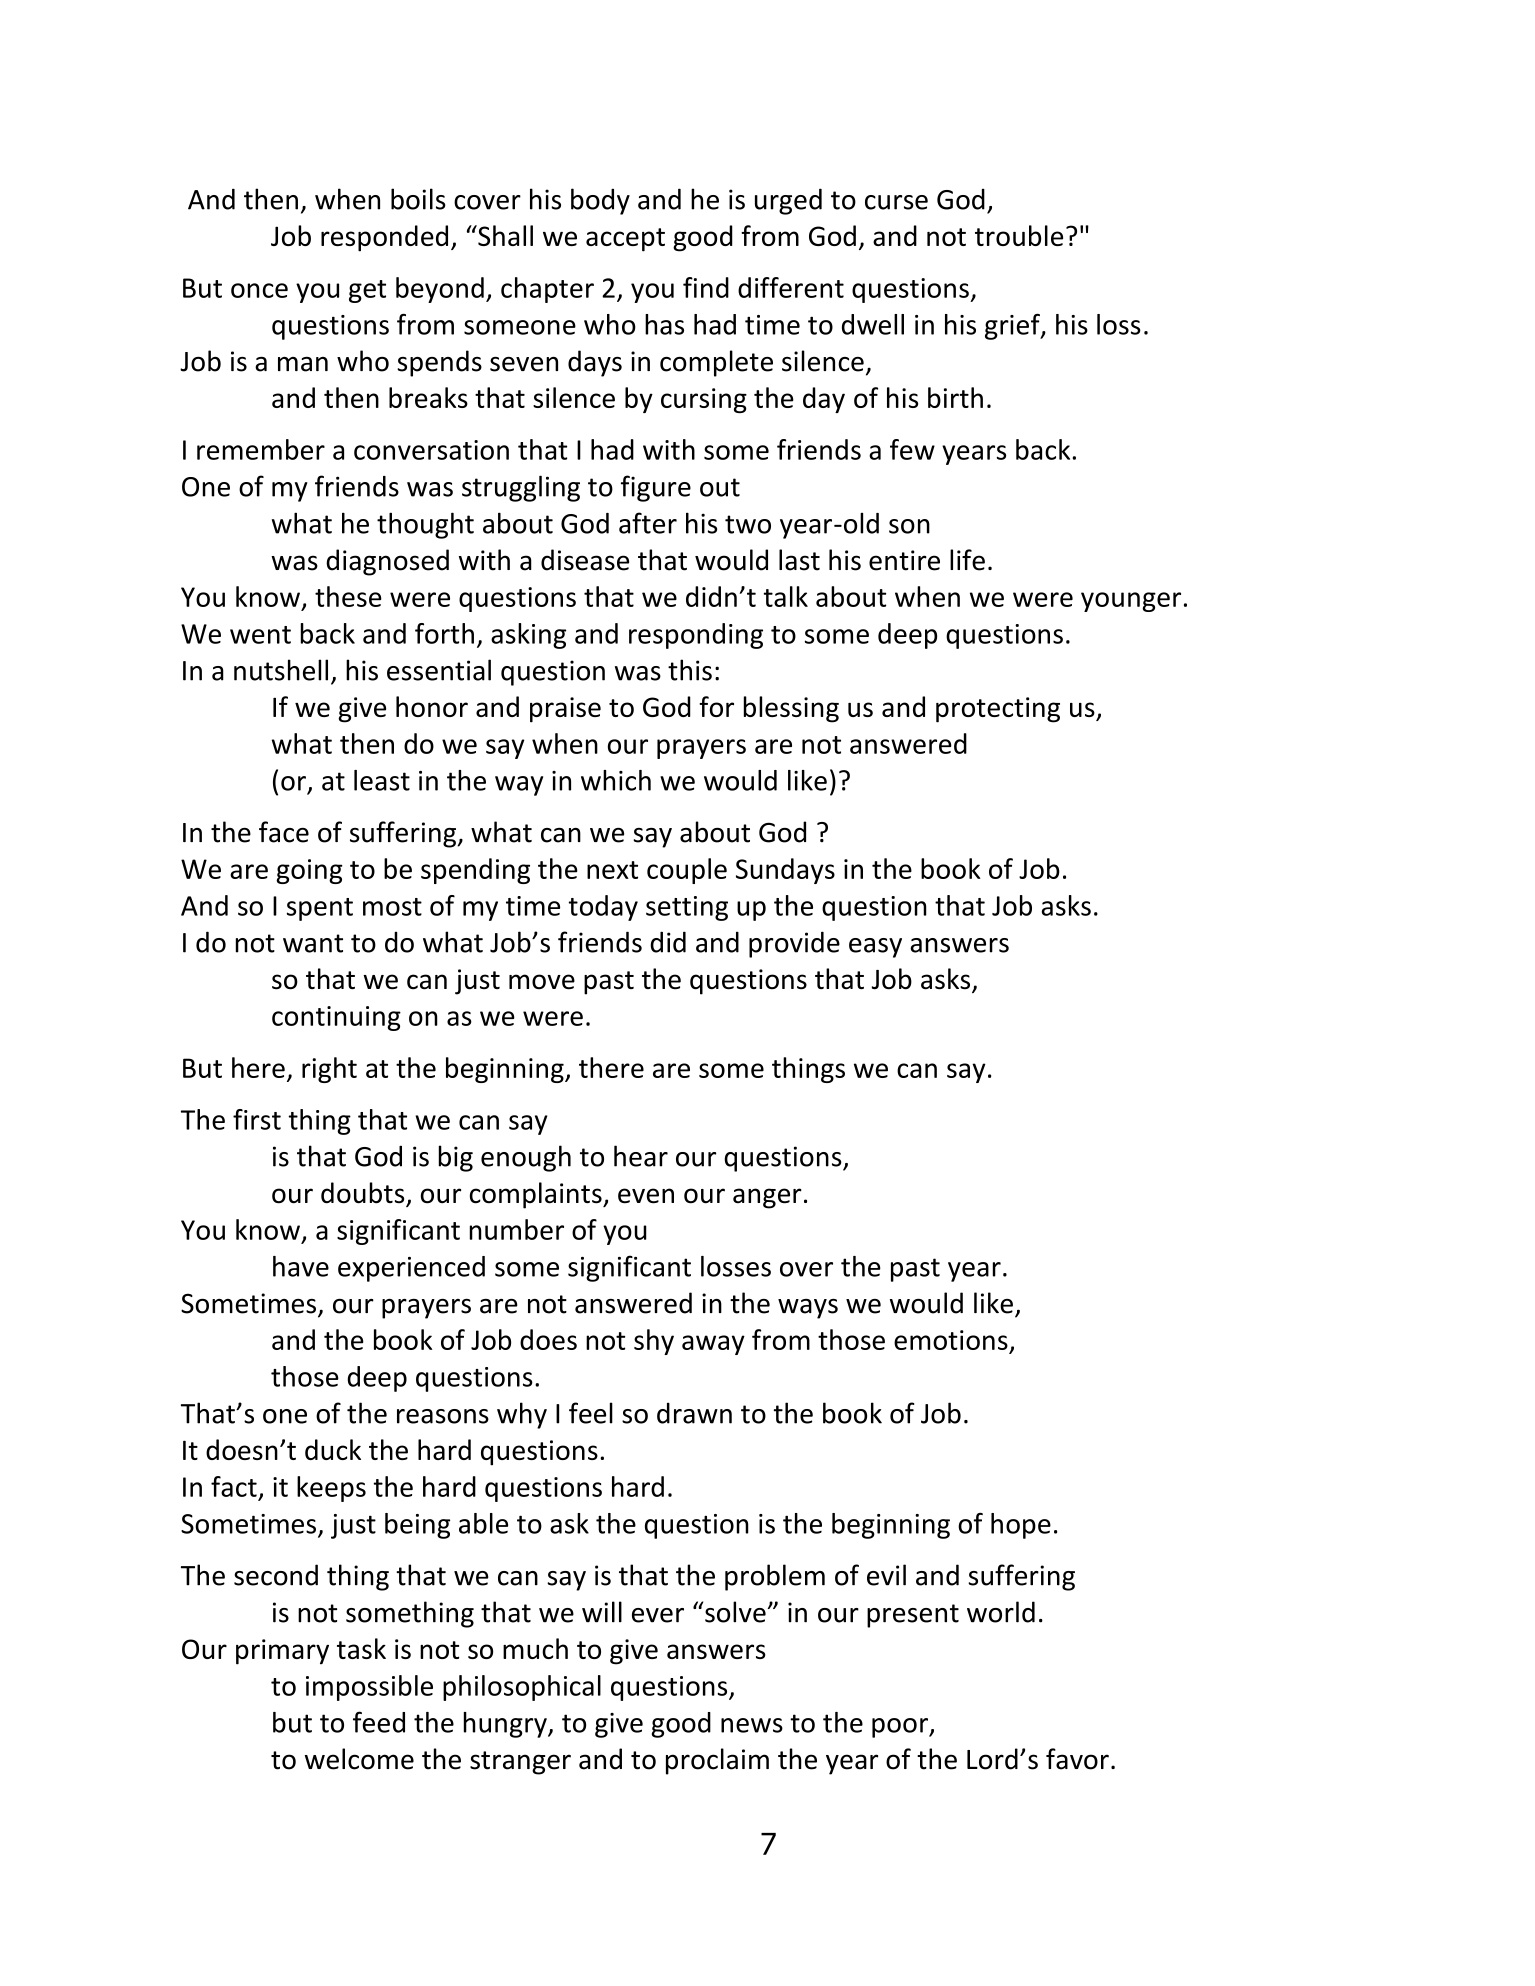 This screenshot has height=1986, width=1535. I want to click on feed, so click(379, 1722).
